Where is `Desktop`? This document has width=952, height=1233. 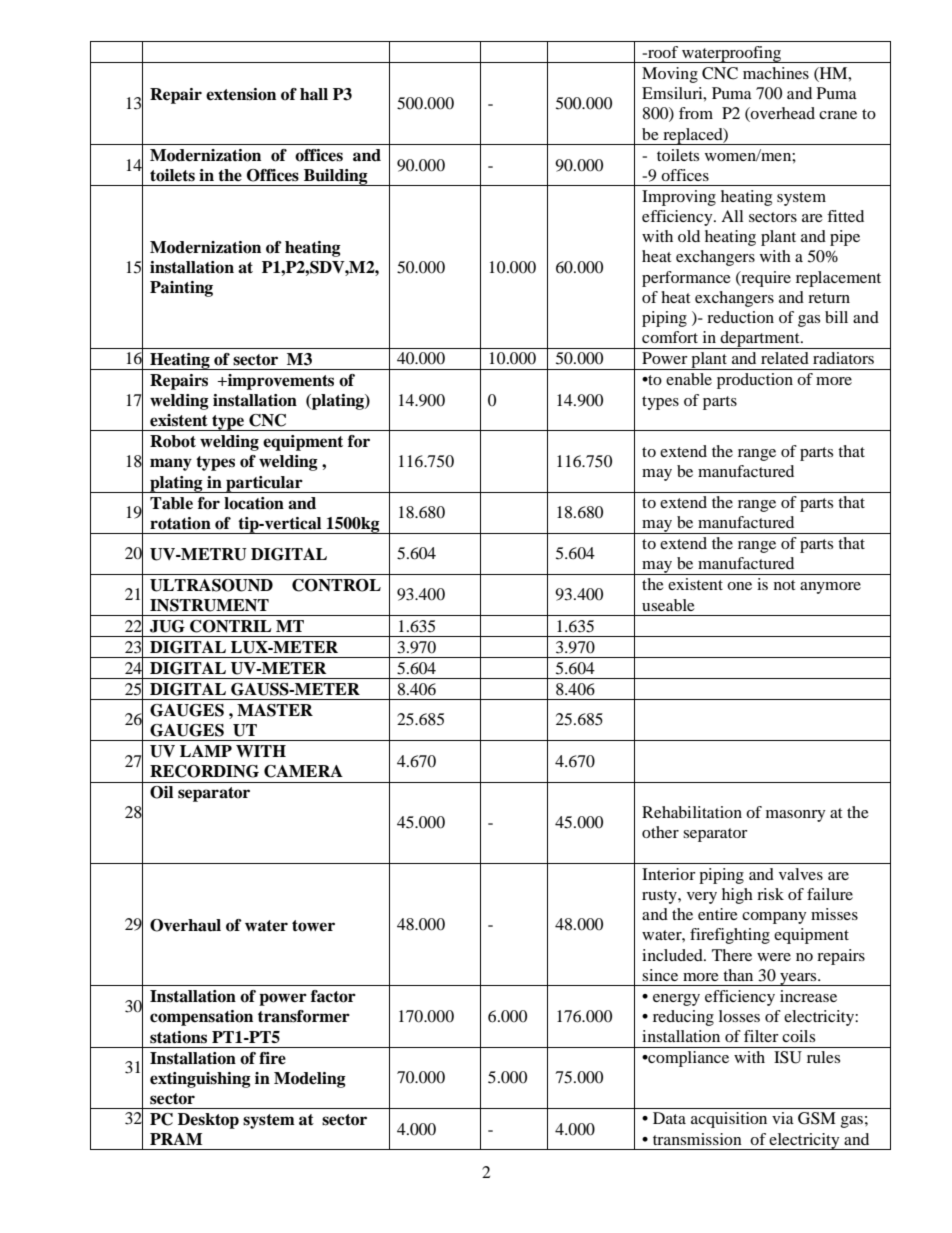 Desktop is located at coordinates (208, 1121).
